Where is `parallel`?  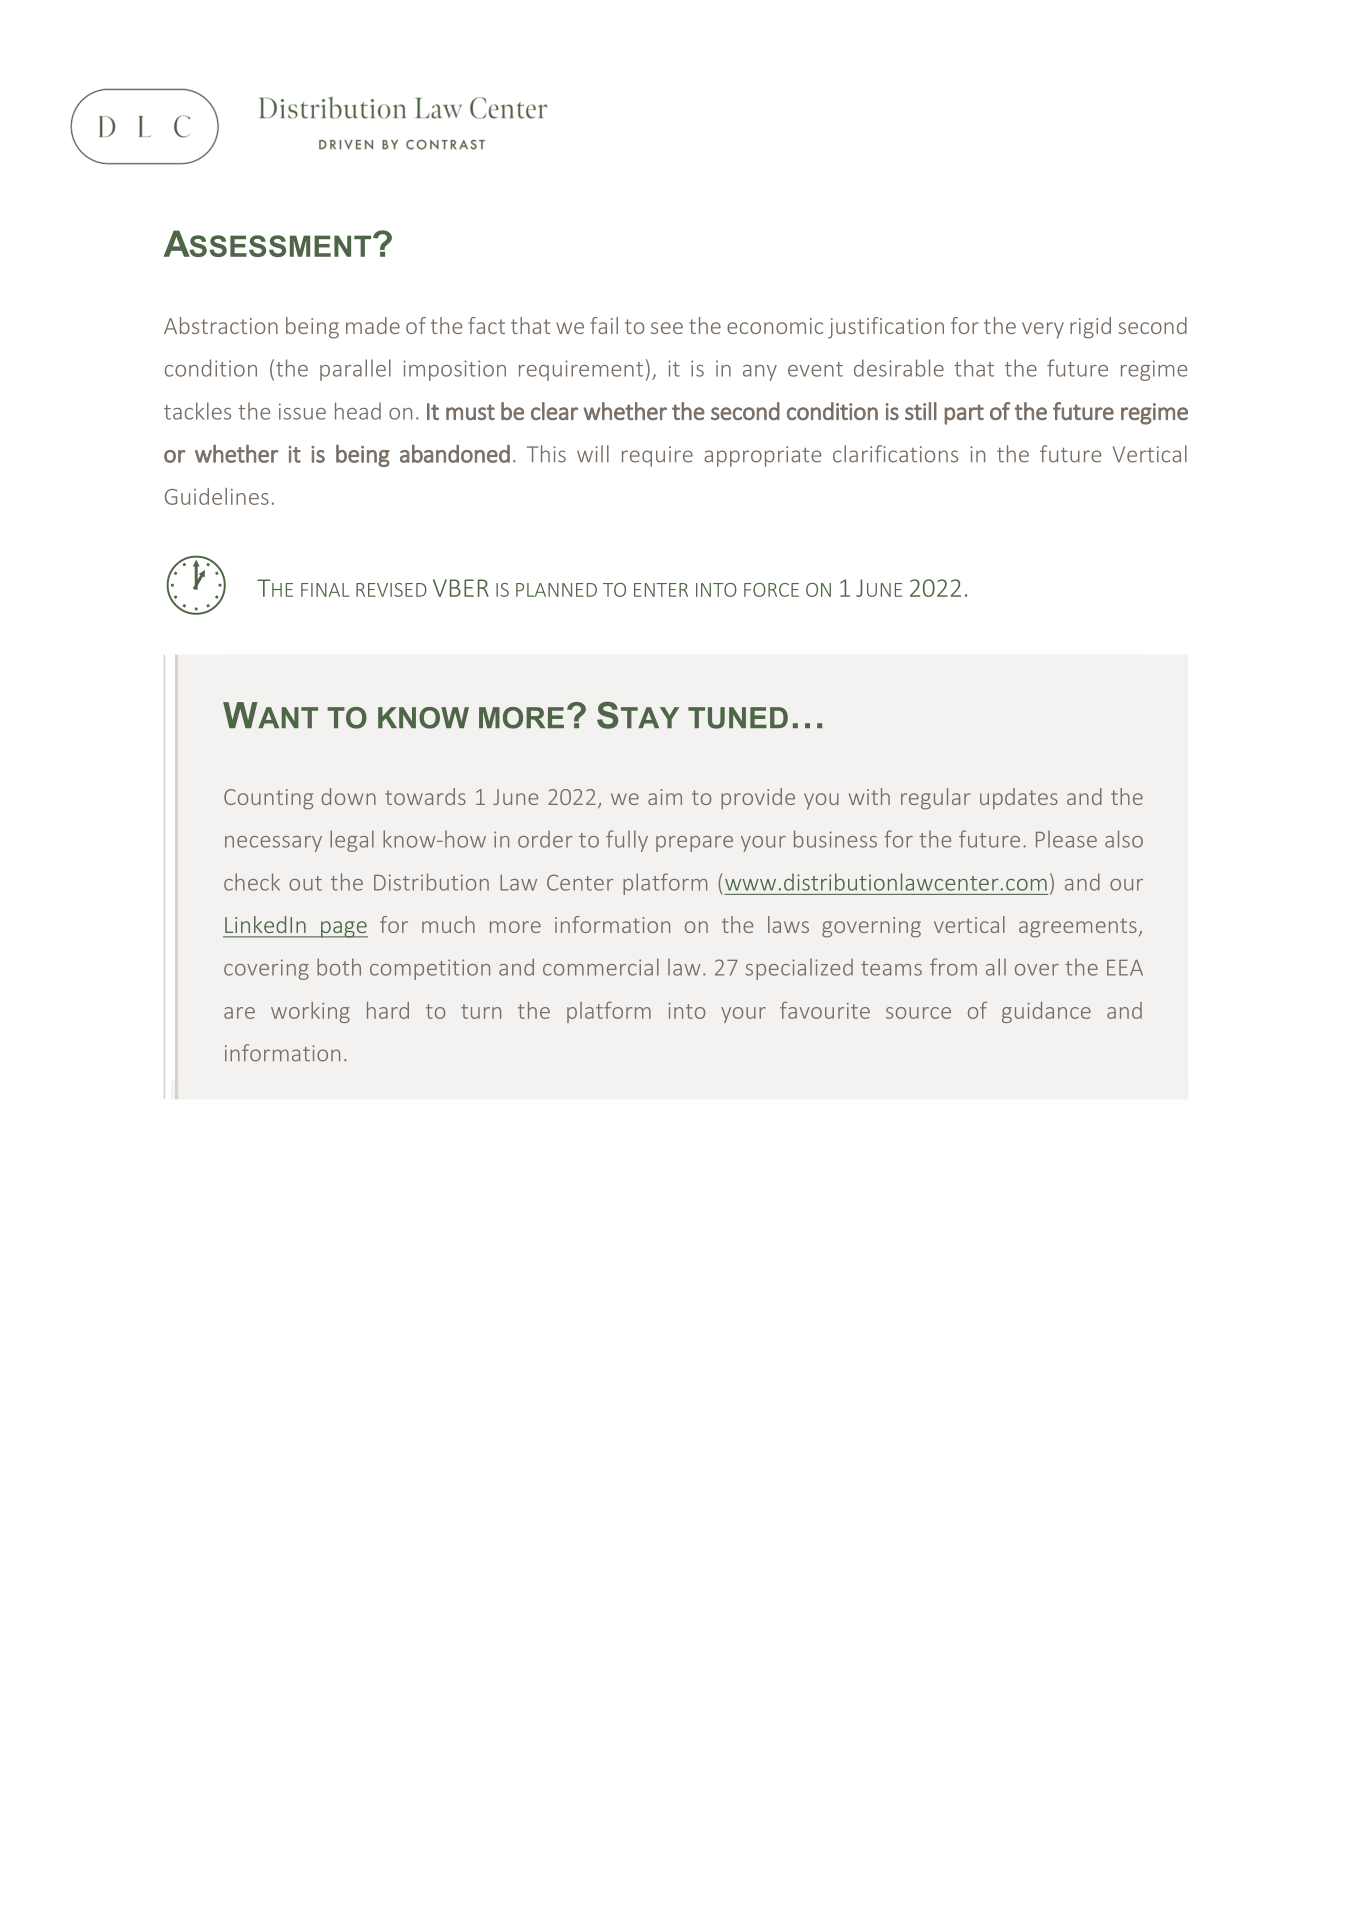 parallel is located at coordinates (355, 370).
